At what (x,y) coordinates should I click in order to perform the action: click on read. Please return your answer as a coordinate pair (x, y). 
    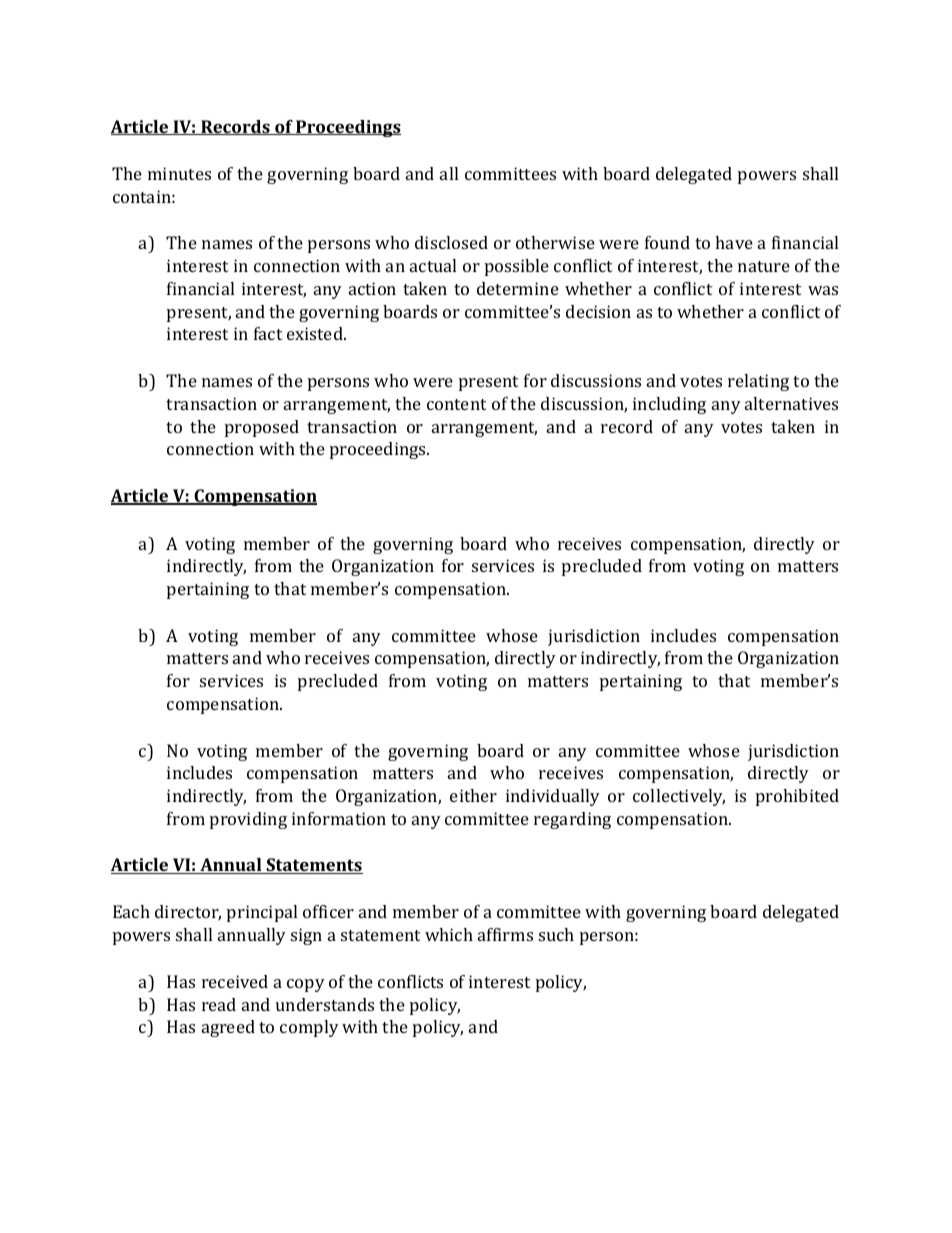
    Looking at the image, I should click on (219, 1004).
